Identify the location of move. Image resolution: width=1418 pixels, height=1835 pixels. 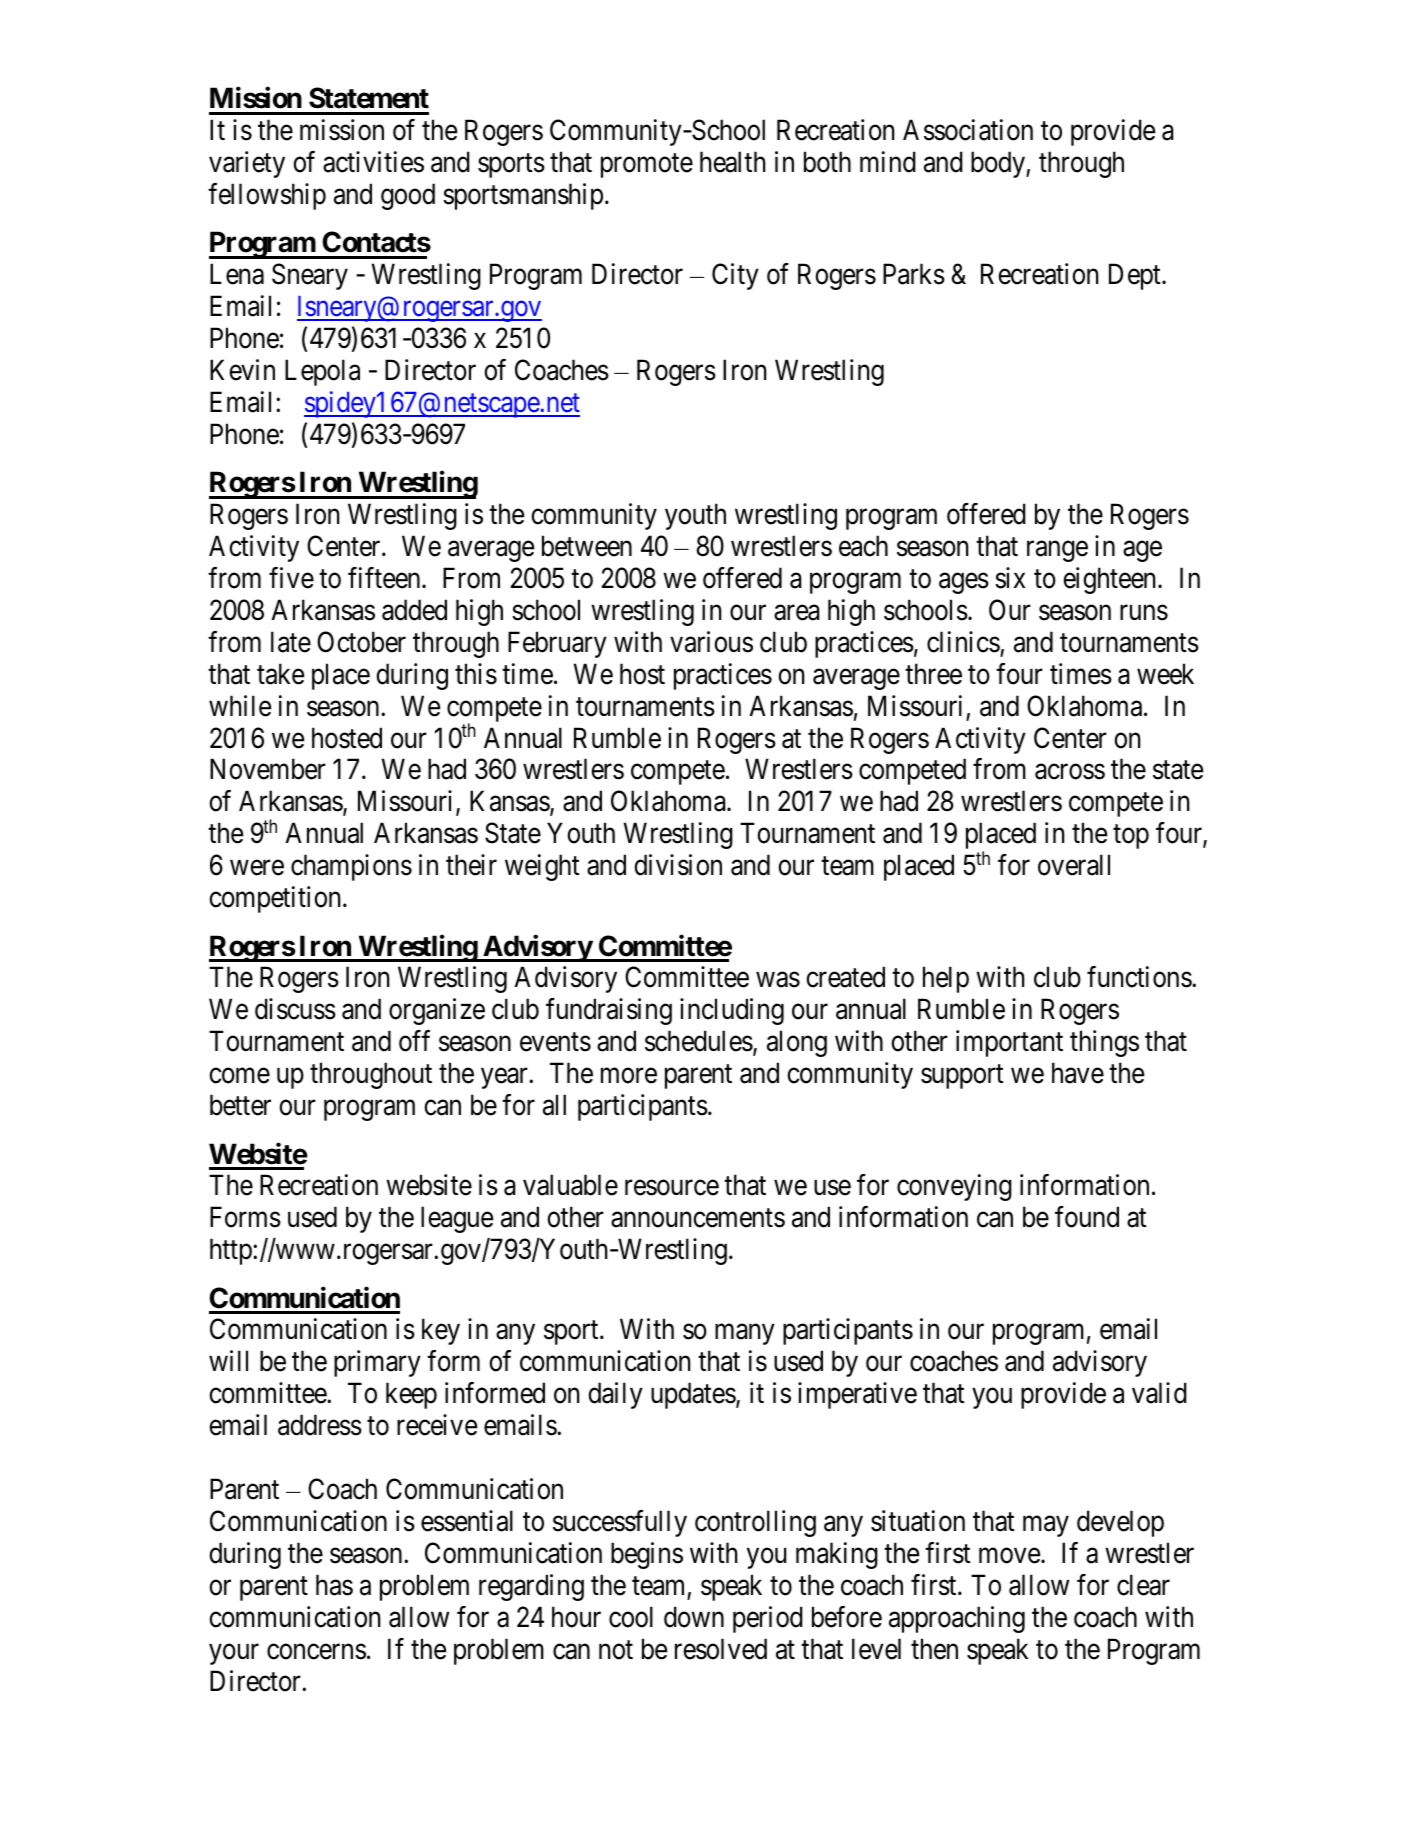
(1009, 1556).
